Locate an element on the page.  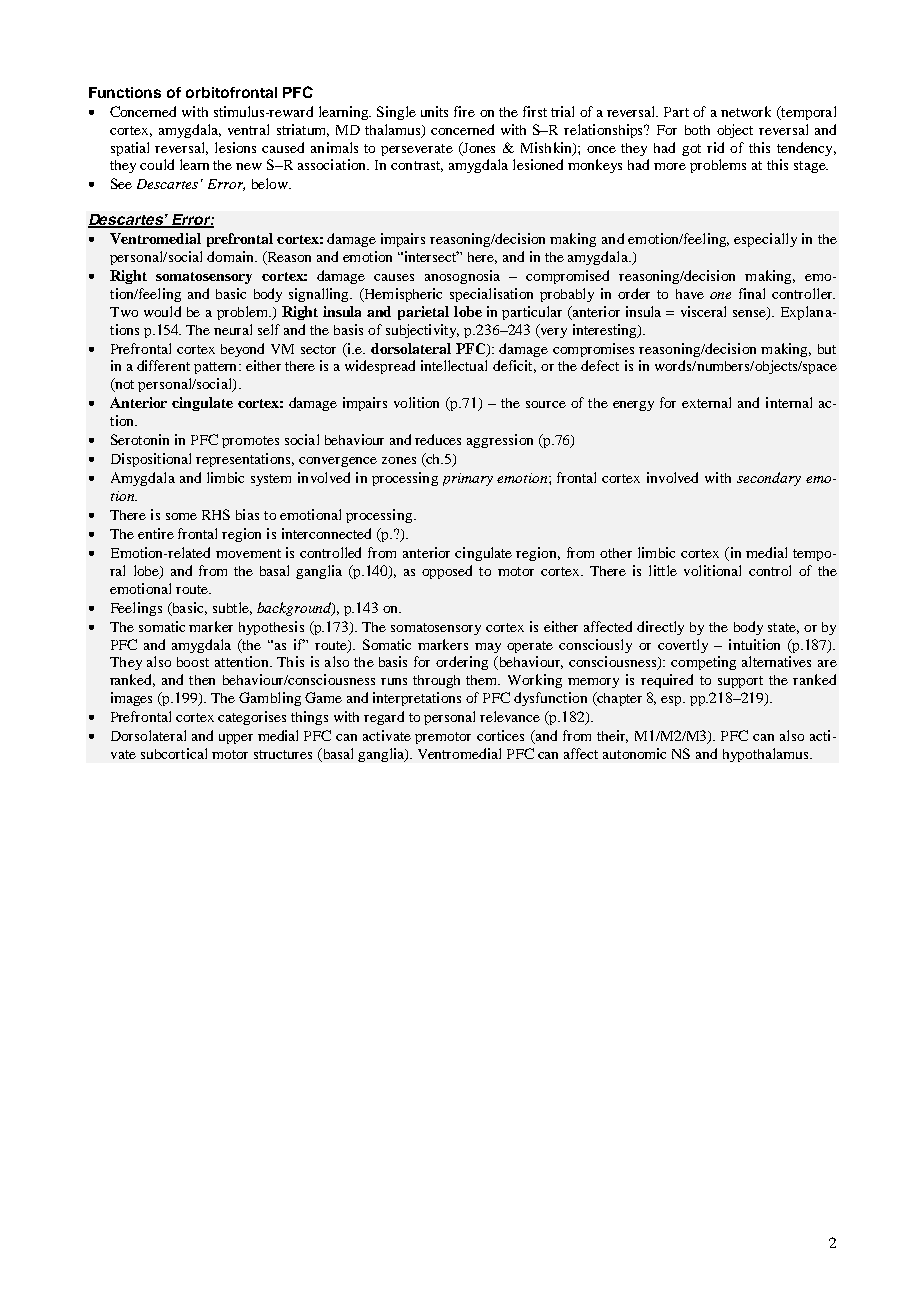
network is located at coordinates (746, 111).
